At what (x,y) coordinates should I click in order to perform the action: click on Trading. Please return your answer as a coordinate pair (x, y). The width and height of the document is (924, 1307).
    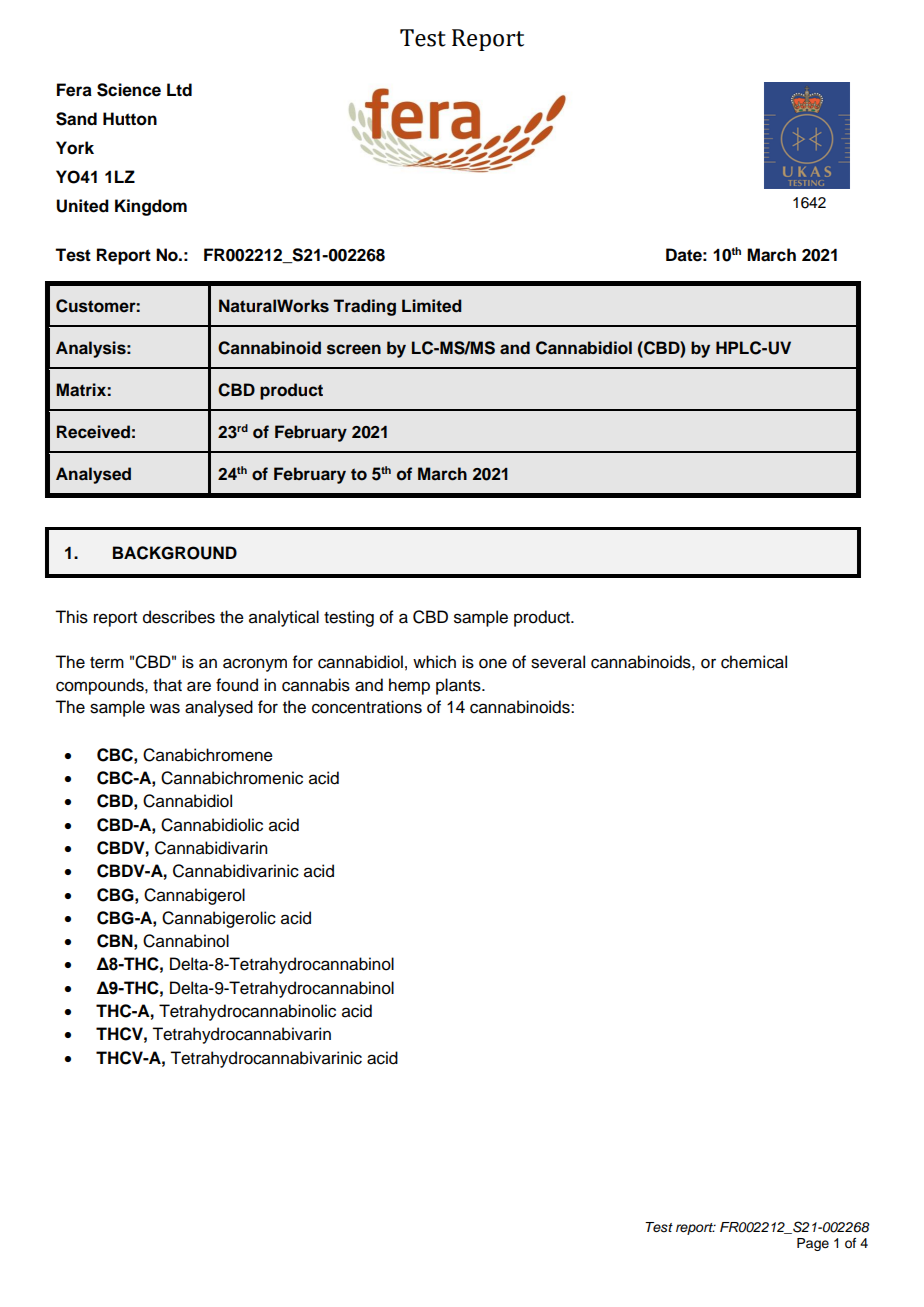
    Looking at the image, I should click on (365, 307).
